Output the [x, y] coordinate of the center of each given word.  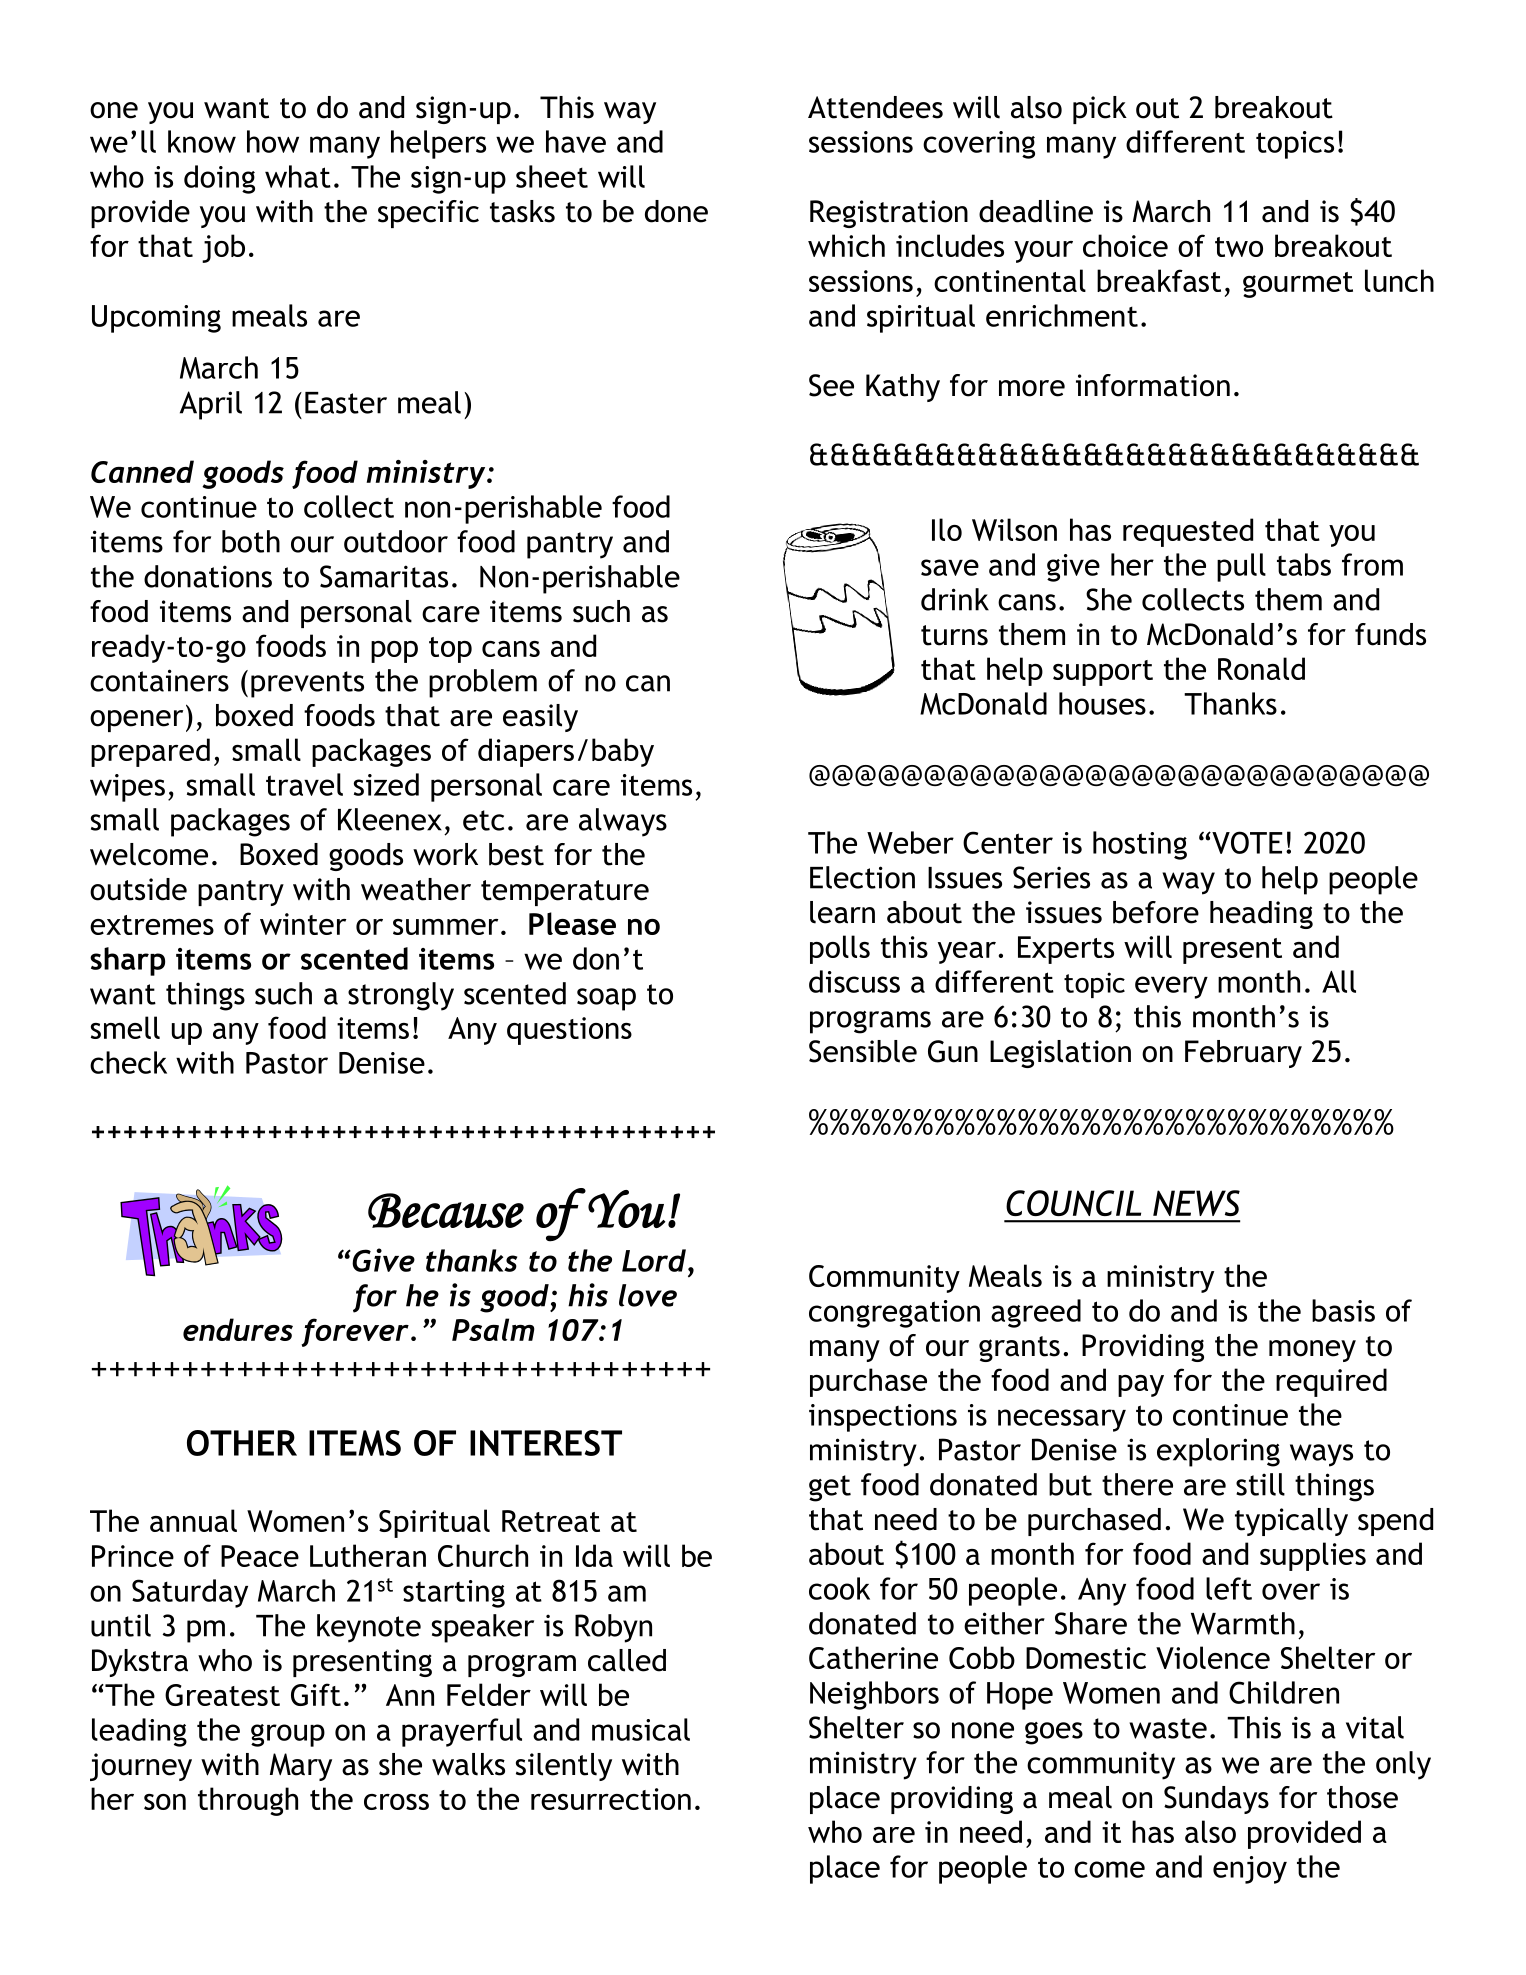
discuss [854, 981]
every [1171, 987]
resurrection [611, 1799]
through [248, 1801]
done [676, 211]
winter [303, 924]
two [1239, 247]
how [273, 141]
